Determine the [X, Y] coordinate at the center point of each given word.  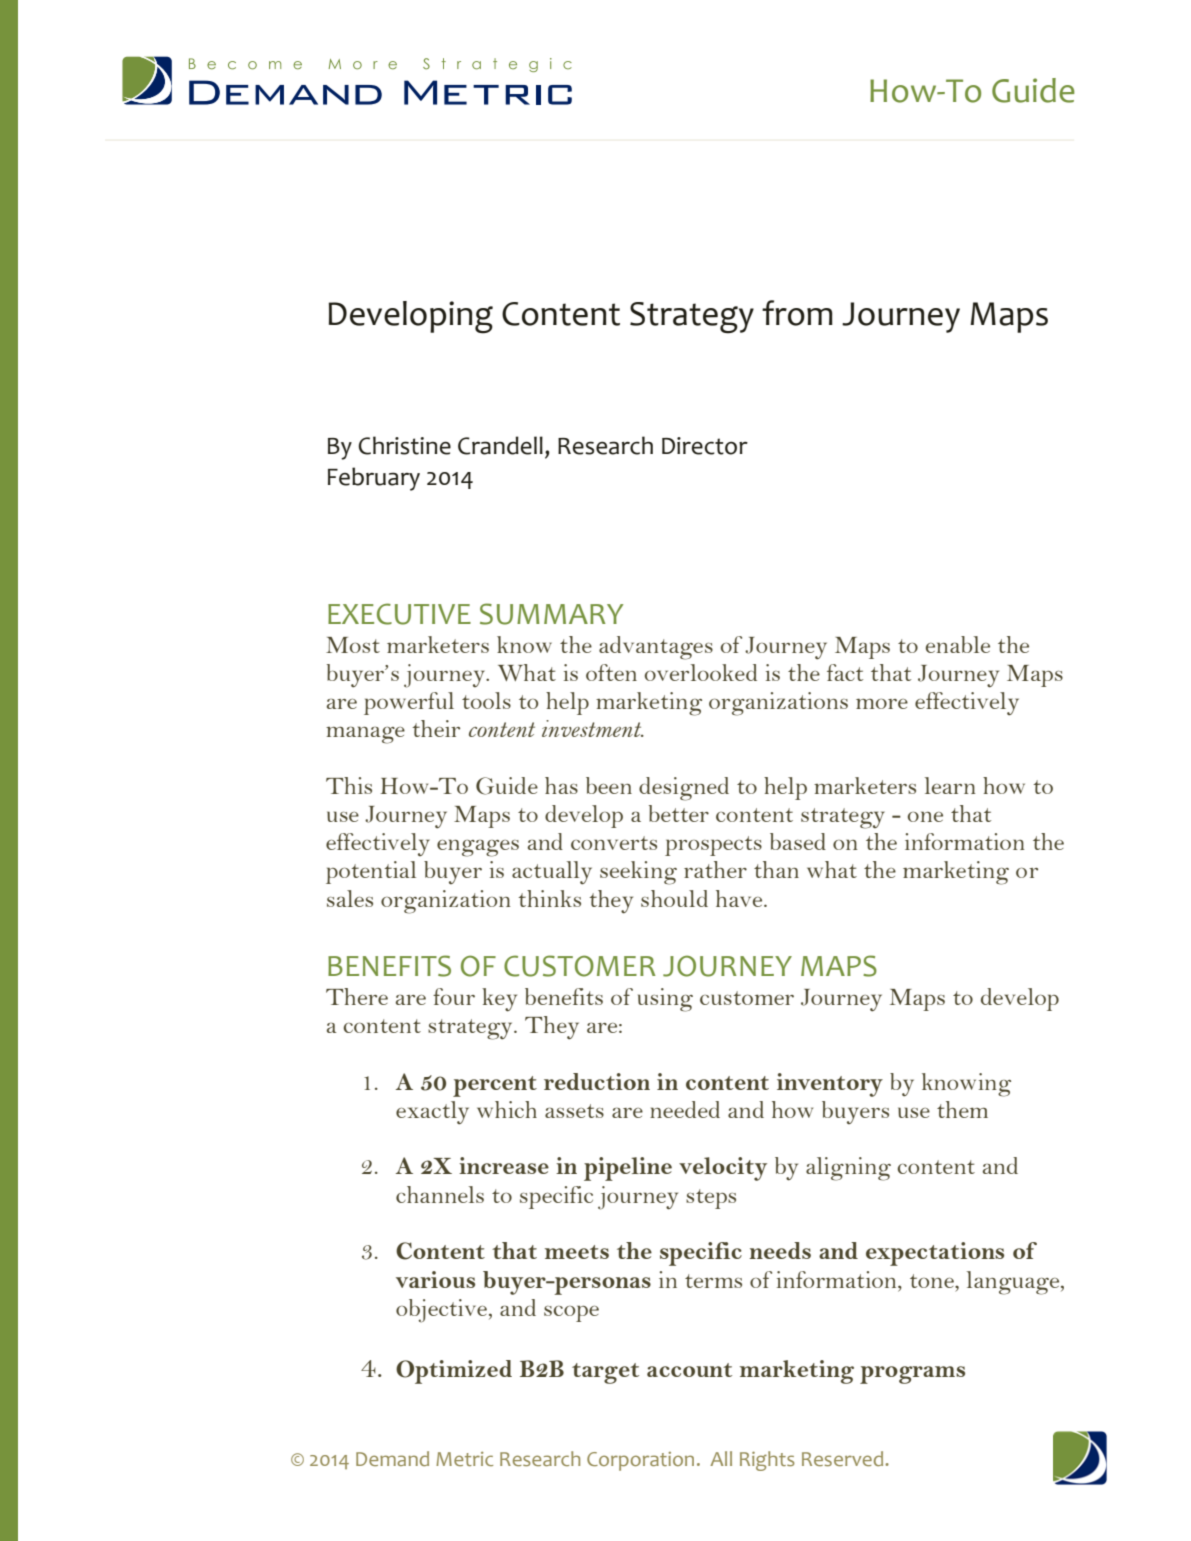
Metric [464, 1459]
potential [371, 872]
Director [705, 446]
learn [950, 785]
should [674, 898]
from [797, 313]
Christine [404, 445]
